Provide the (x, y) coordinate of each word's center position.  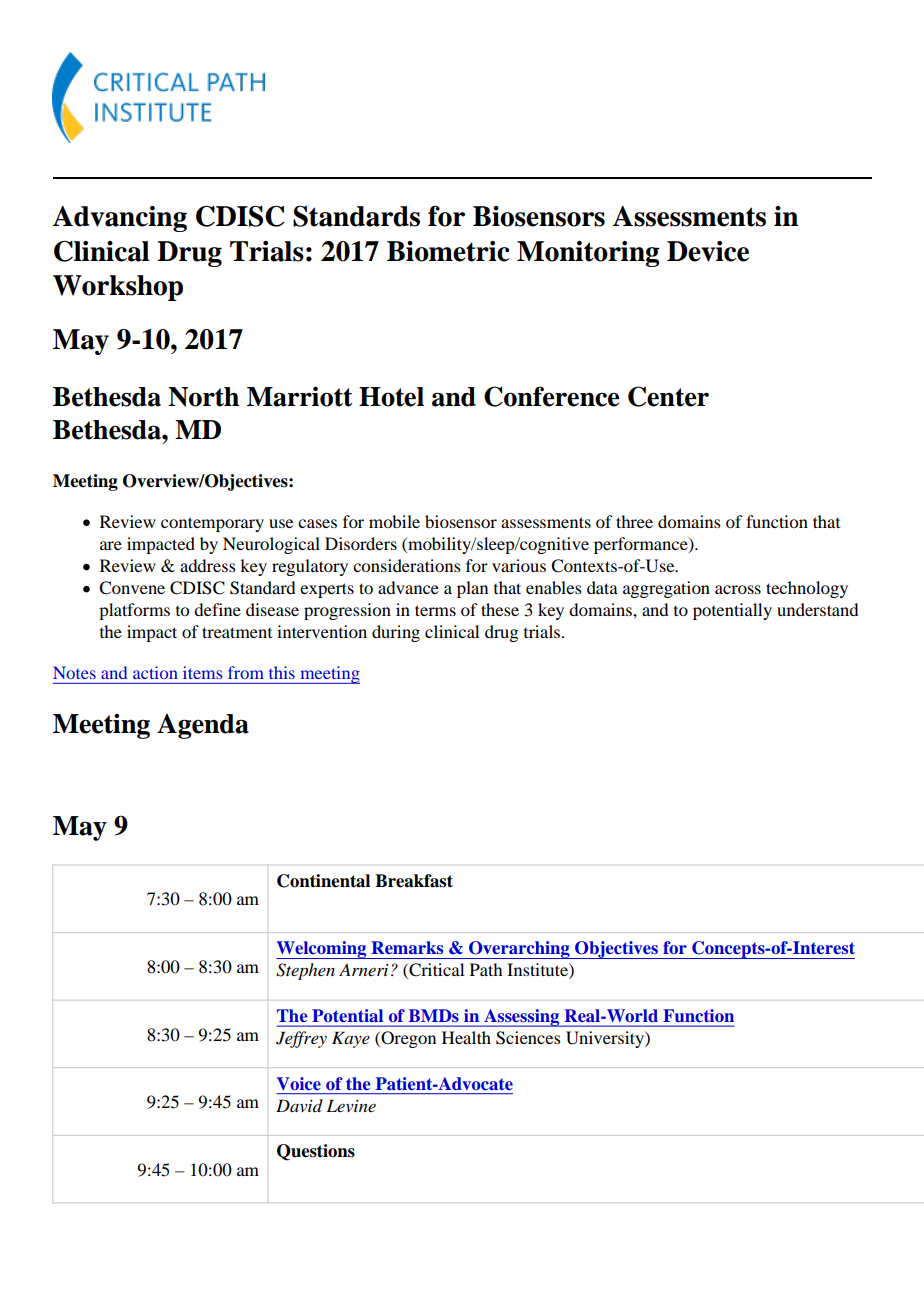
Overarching (519, 950)
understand (817, 609)
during (396, 633)
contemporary (212, 524)
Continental (323, 881)
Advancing (120, 219)
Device (708, 251)
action (155, 672)
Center (668, 396)
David (299, 1105)
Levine (351, 1105)
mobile (394, 521)
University (606, 1039)
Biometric (448, 251)
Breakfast (414, 881)
